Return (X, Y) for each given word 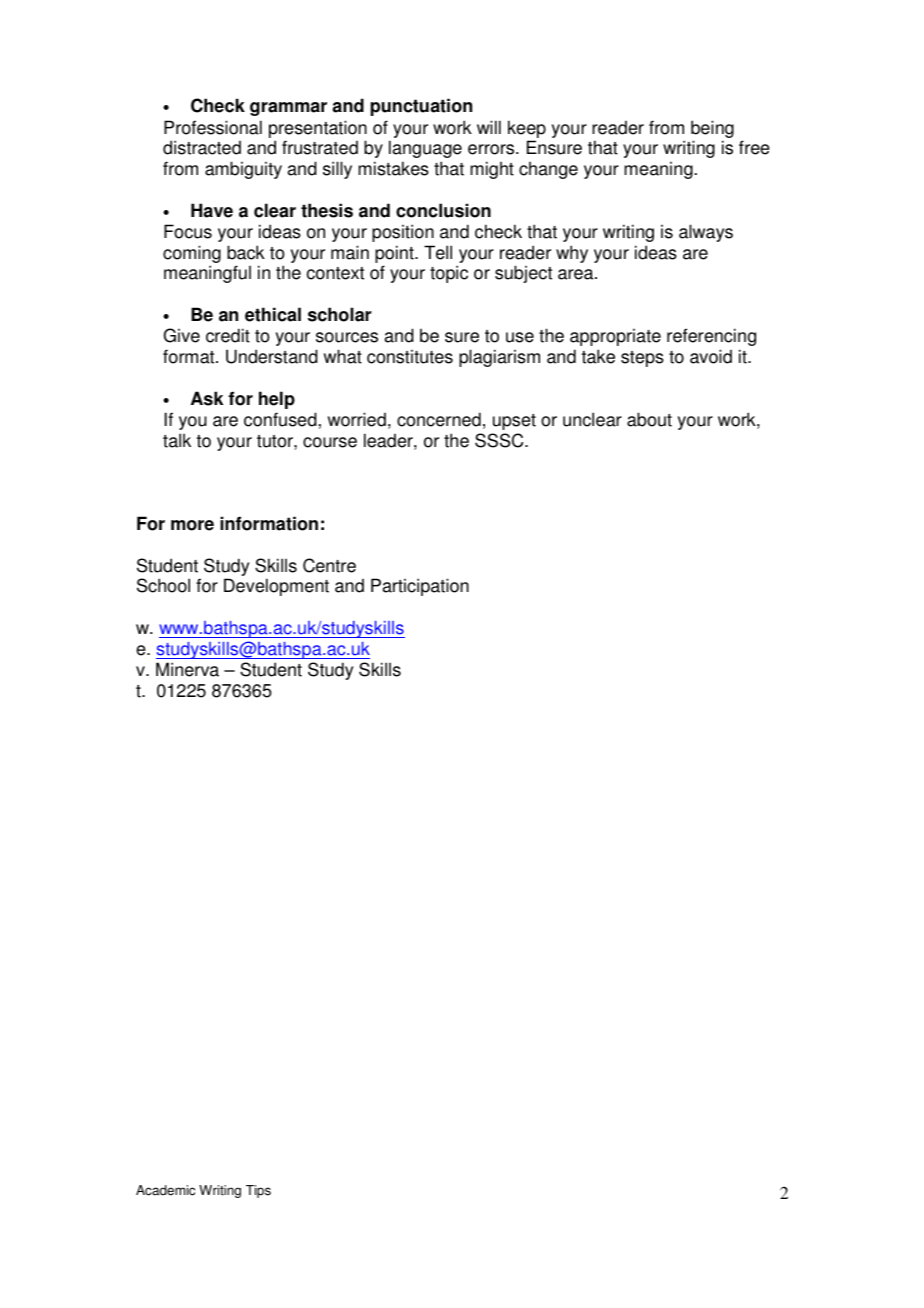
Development (276, 587)
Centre (329, 565)
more (192, 525)
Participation (420, 587)
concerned (439, 419)
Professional (213, 127)
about (649, 419)
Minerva (187, 669)
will (489, 127)
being (712, 129)
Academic (165, 1190)
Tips (258, 1191)
